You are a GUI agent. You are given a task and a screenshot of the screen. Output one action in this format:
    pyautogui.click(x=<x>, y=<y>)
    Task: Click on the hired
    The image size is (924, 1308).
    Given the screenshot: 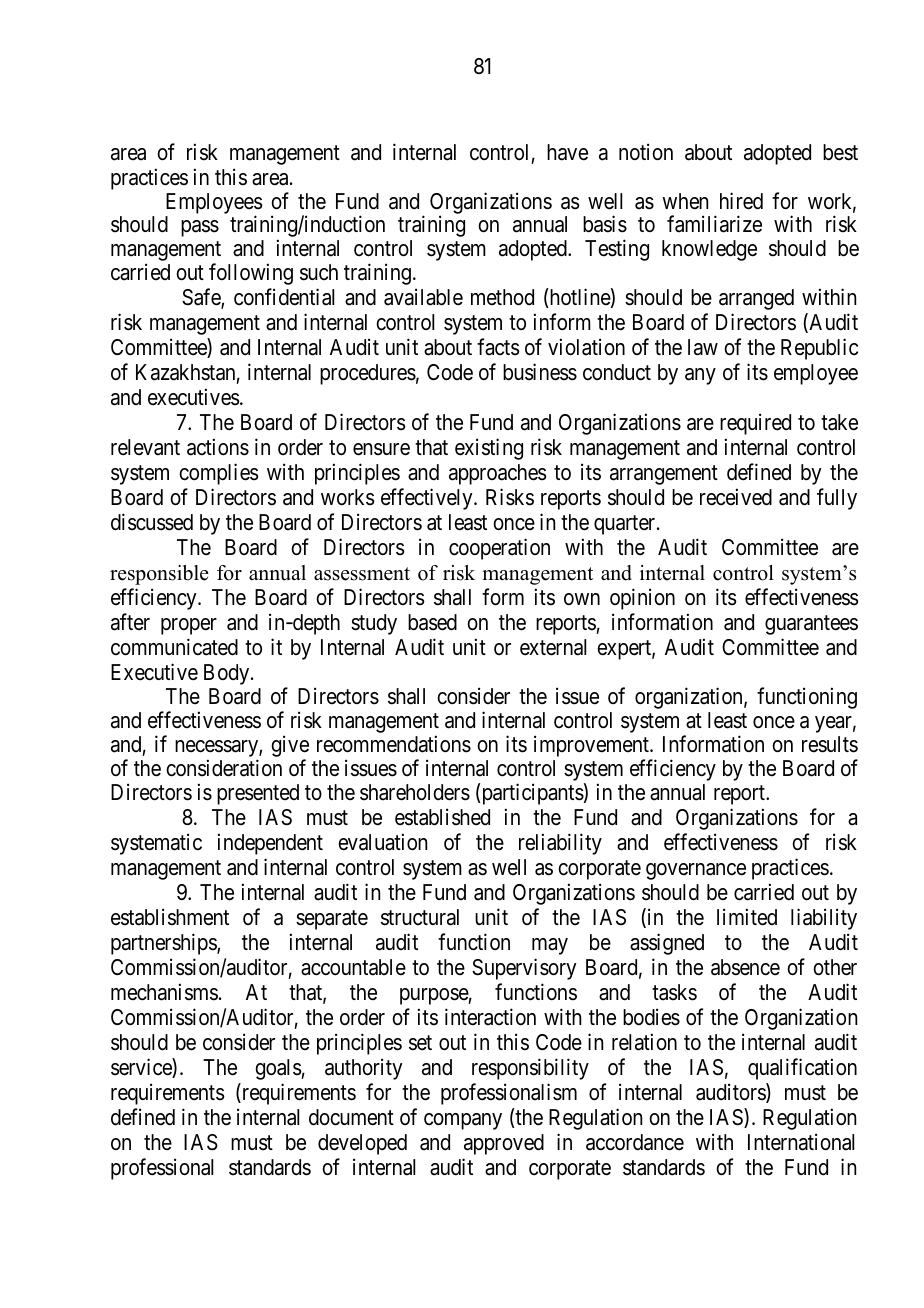 What is the action you would take?
    pyautogui.click(x=741, y=201)
